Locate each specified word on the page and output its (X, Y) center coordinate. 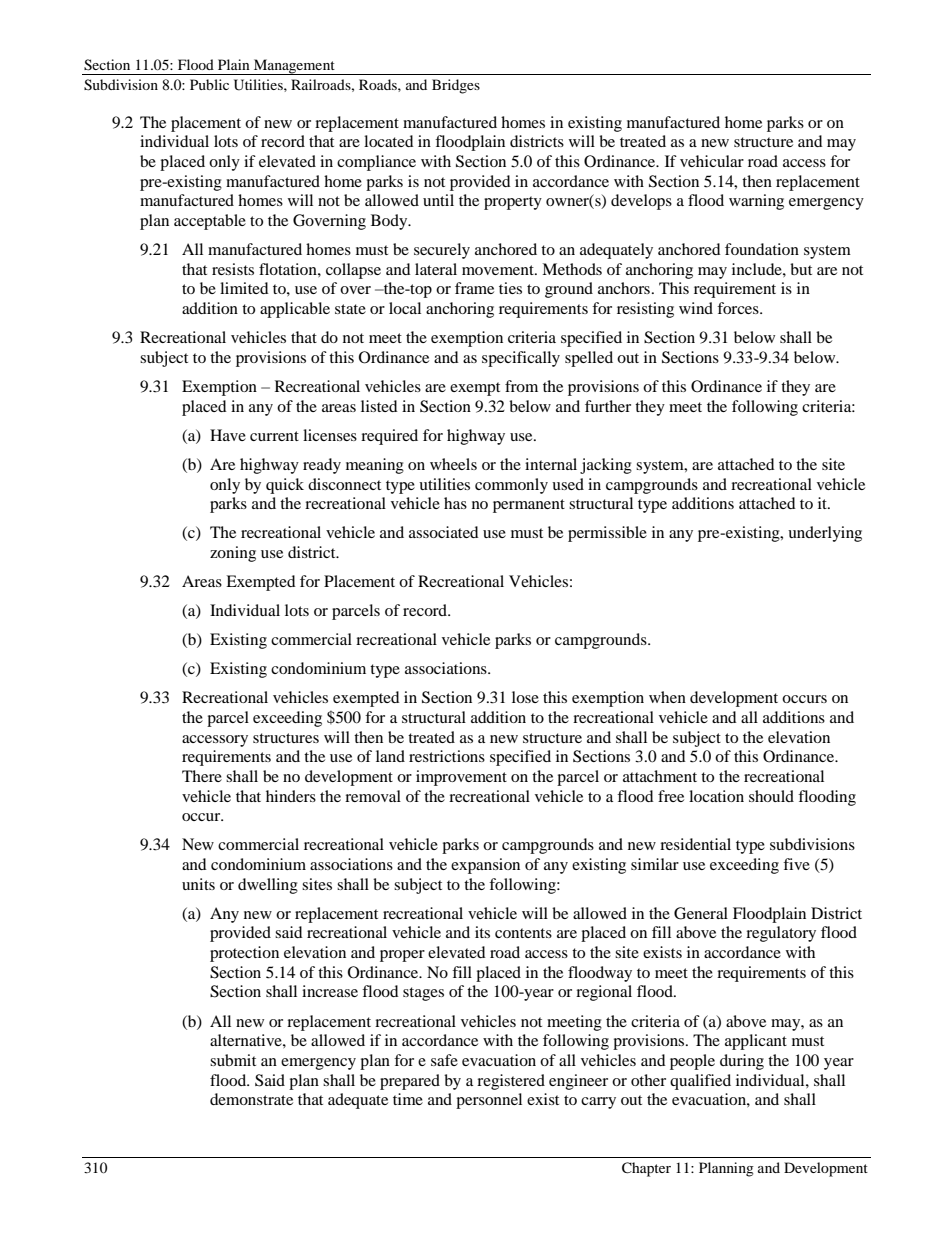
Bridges (456, 86)
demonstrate (251, 1099)
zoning (233, 554)
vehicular (712, 161)
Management (294, 67)
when (667, 697)
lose (525, 697)
